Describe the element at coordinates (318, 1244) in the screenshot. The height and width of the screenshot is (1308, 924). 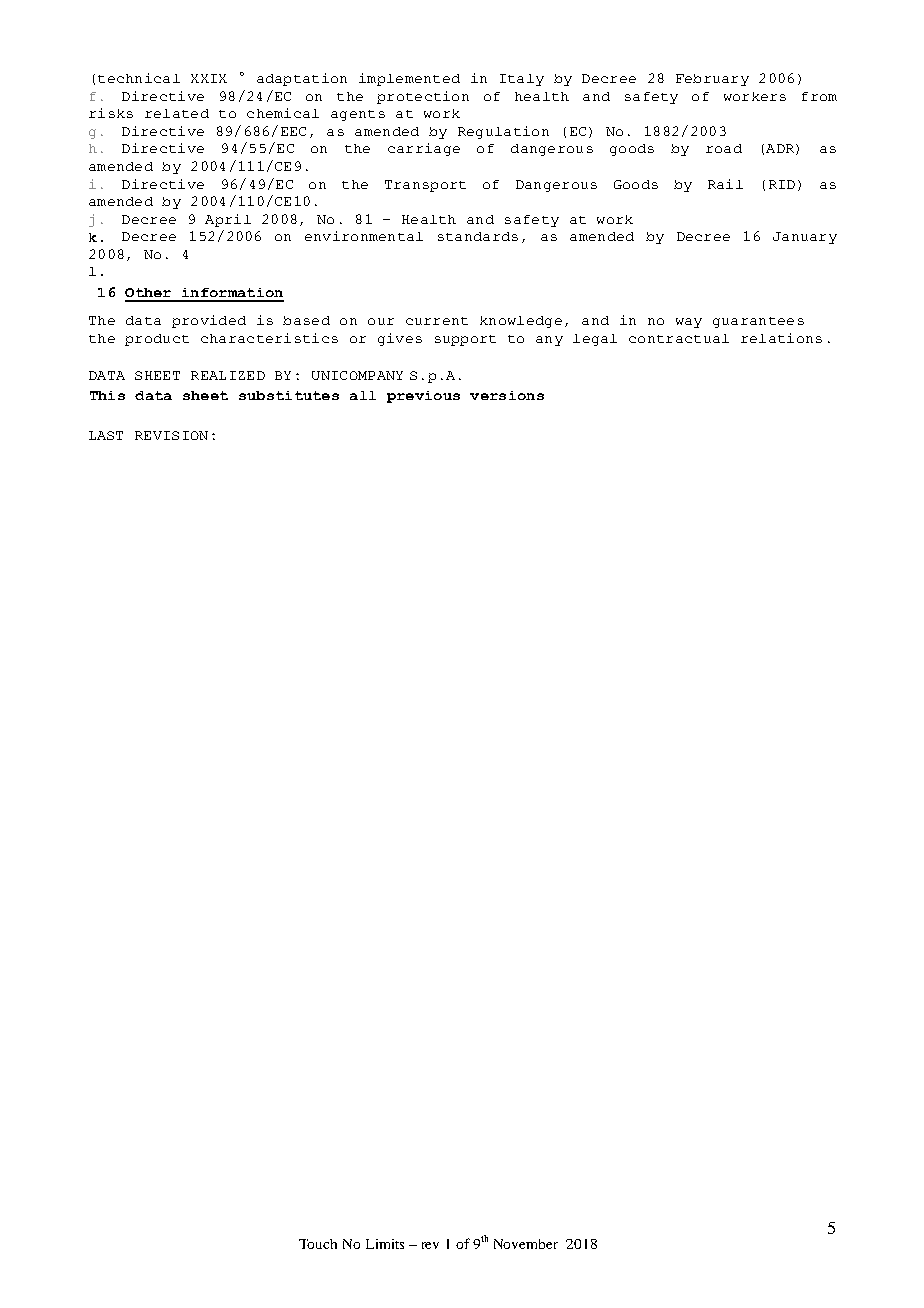
I see `Touch` at that location.
